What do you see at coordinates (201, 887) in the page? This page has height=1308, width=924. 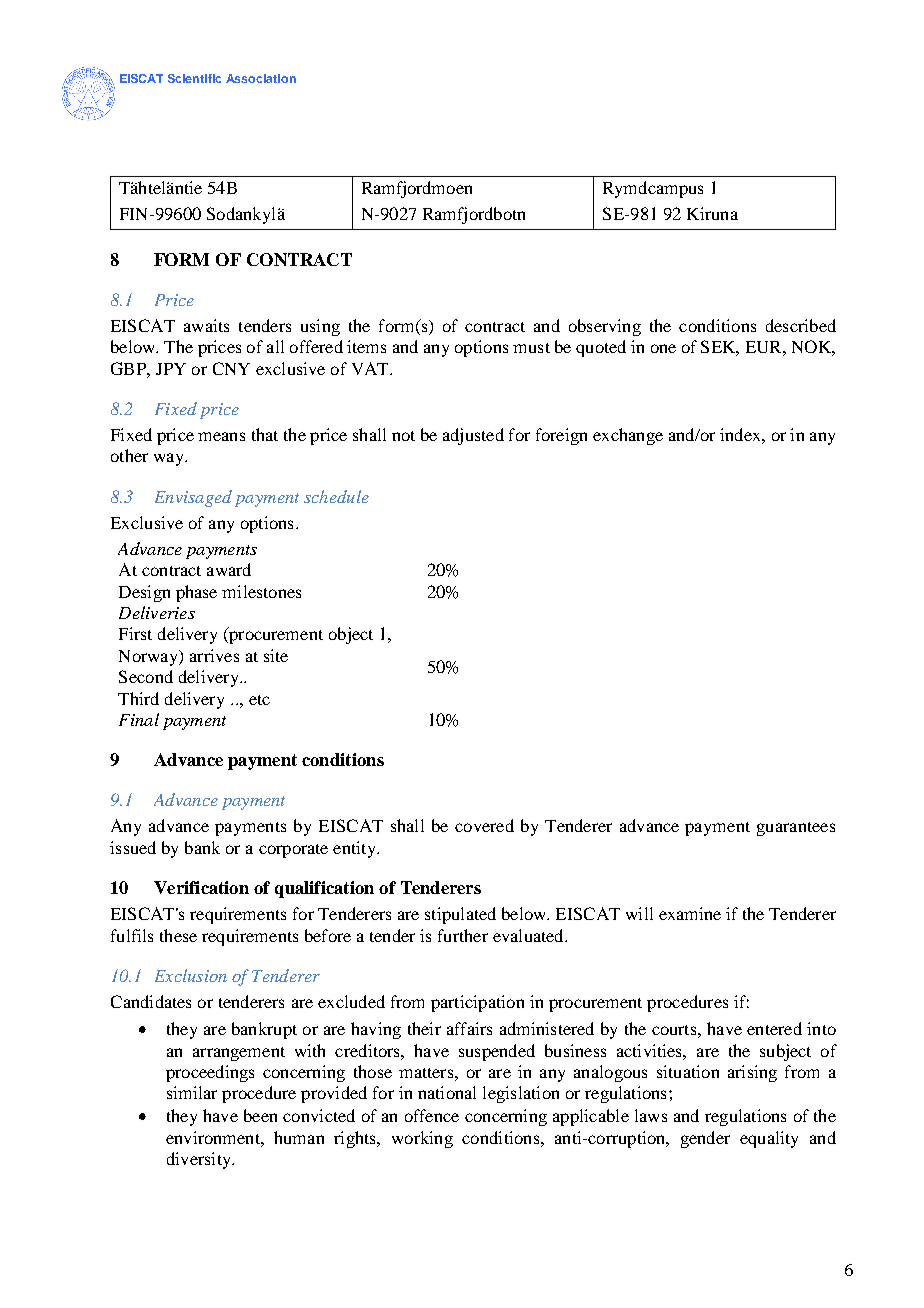 I see `Verification` at bounding box center [201, 887].
